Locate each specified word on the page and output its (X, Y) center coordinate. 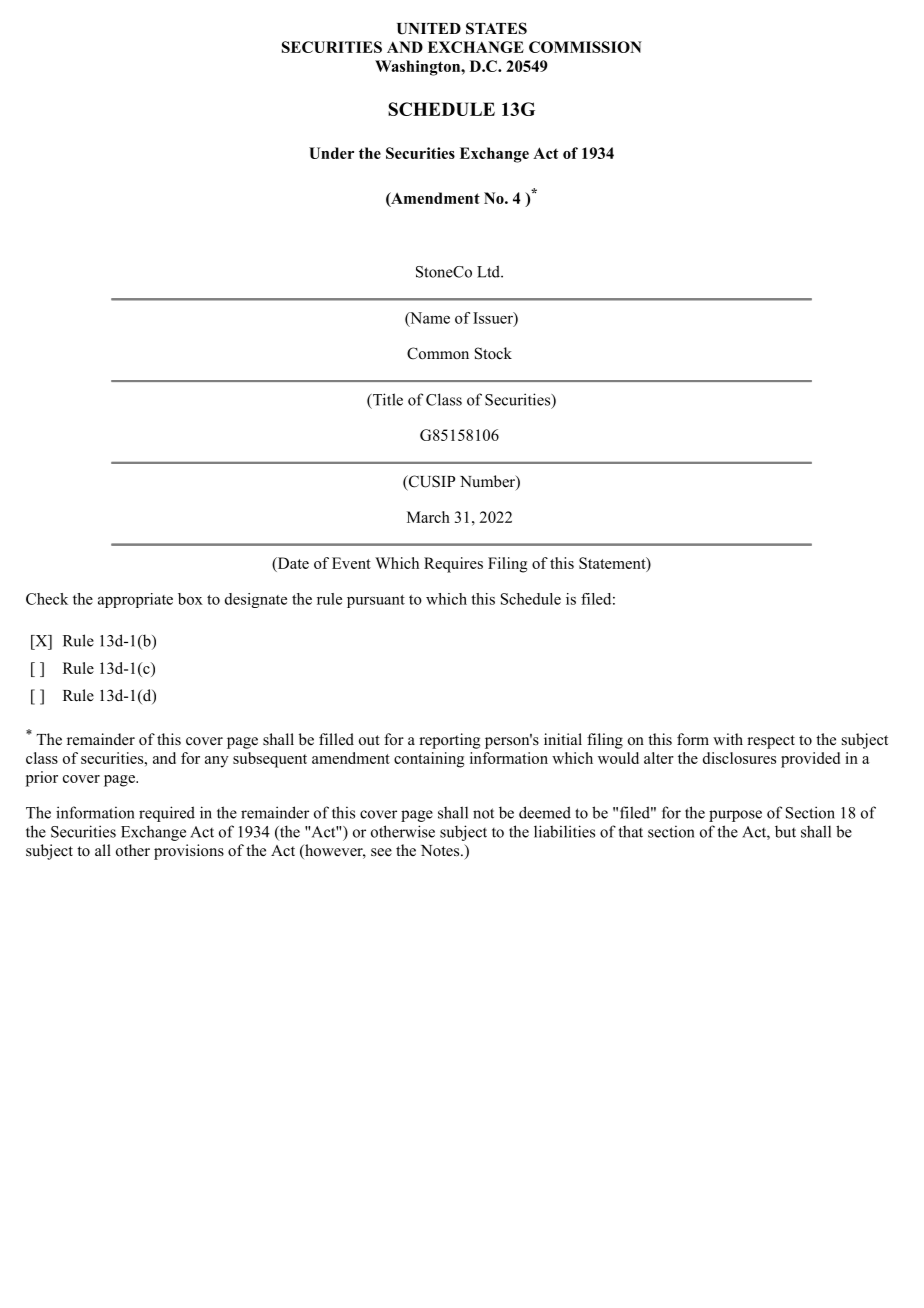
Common (438, 353)
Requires (453, 565)
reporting (449, 741)
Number (488, 482)
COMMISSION (585, 47)
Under (331, 153)
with (728, 739)
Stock (493, 353)
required (167, 814)
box (190, 599)
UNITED (429, 29)
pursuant (376, 601)
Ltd (489, 271)
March (428, 517)
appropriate (135, 600)
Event (351, 563)
